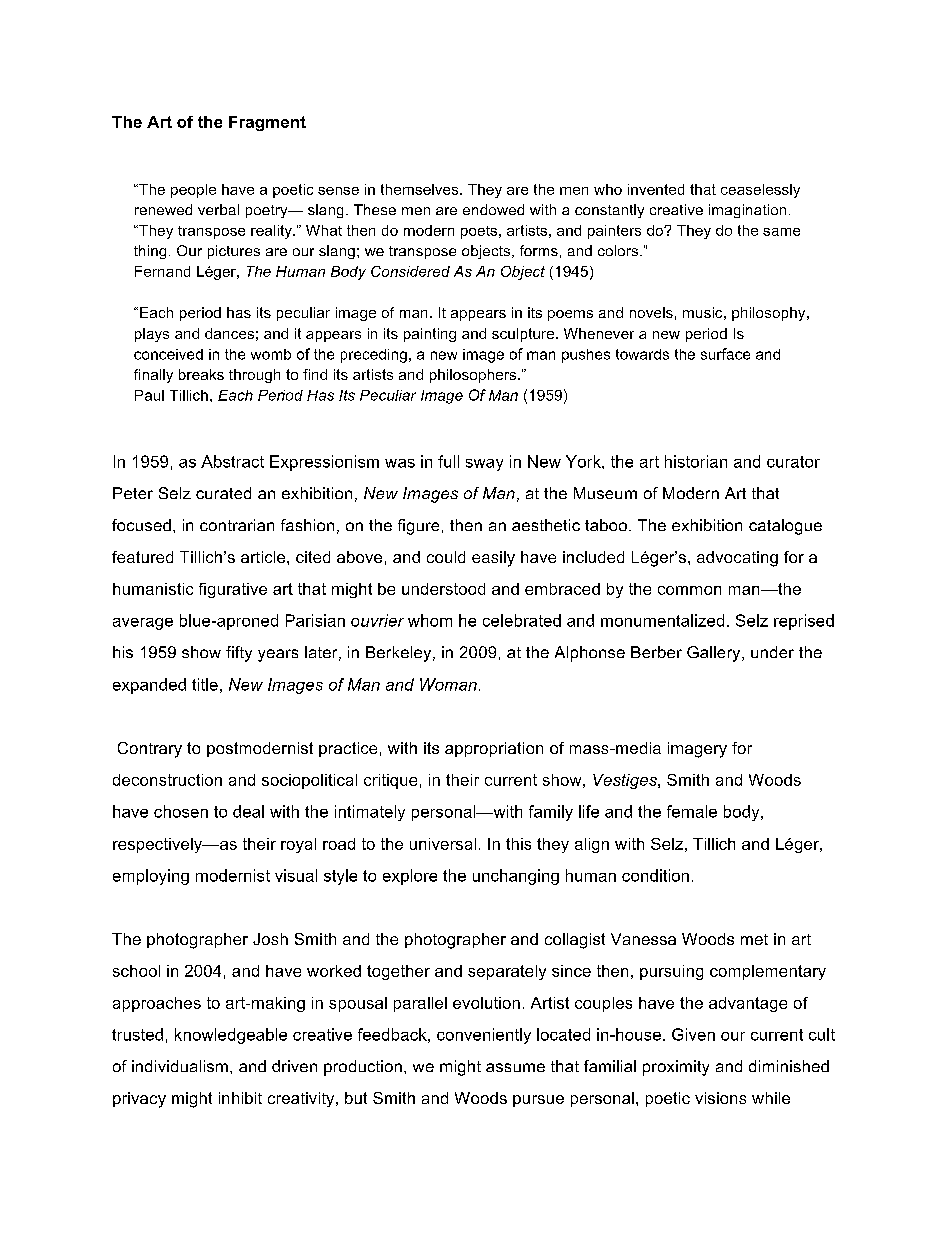 The image size is (952, 1233). Describe the element at coordinates (689, 590) in the document. I see `common` at that location.
